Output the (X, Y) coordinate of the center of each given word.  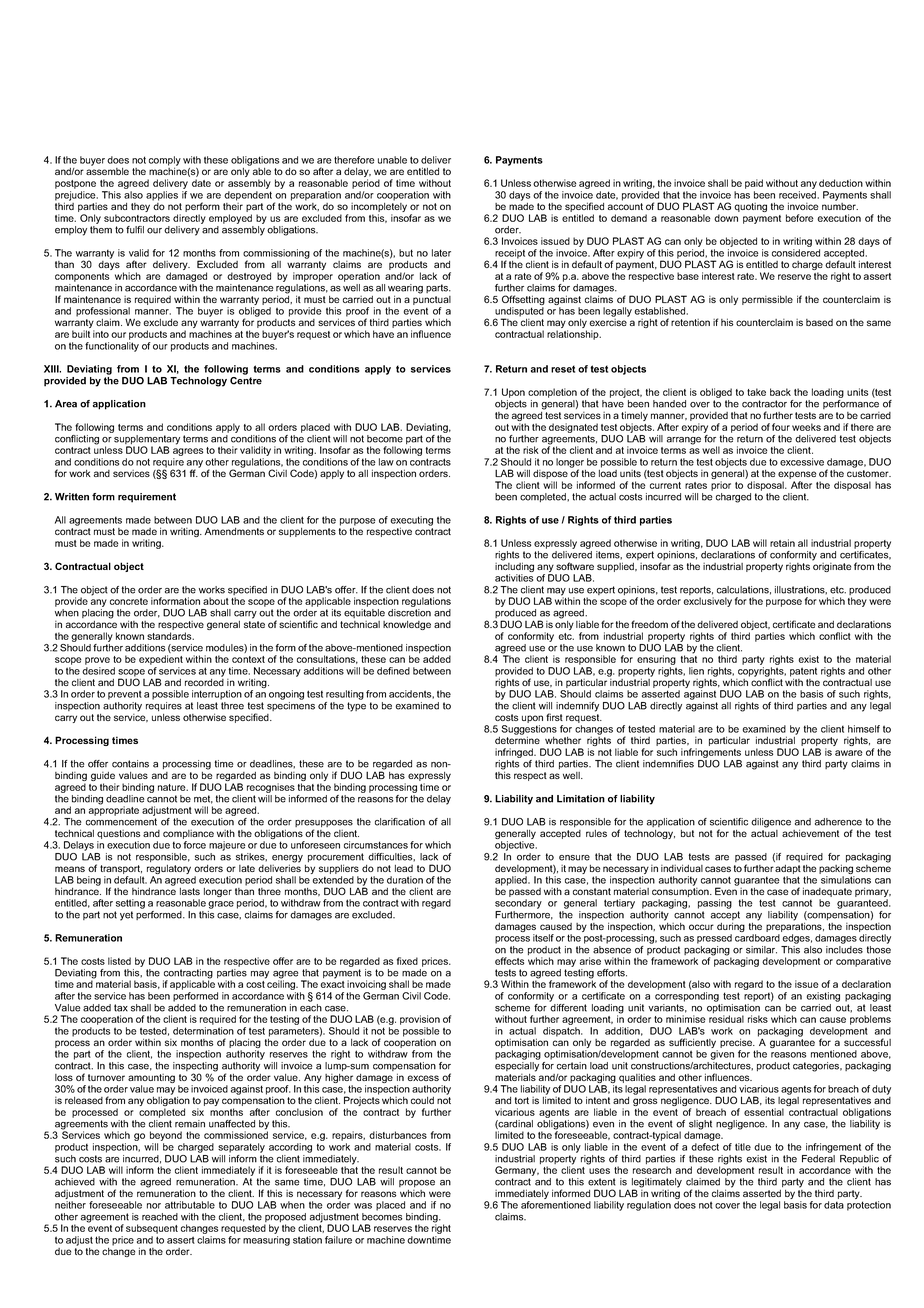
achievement (810, 833)
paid (754, 184)
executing (412, 522)
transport (121, 871)
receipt (510, 255)
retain (782, 543)
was (363, 1206)
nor (154, 1206)
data (834, 1205)
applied (512, 881)
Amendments (234, 531)
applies (162, 196)
